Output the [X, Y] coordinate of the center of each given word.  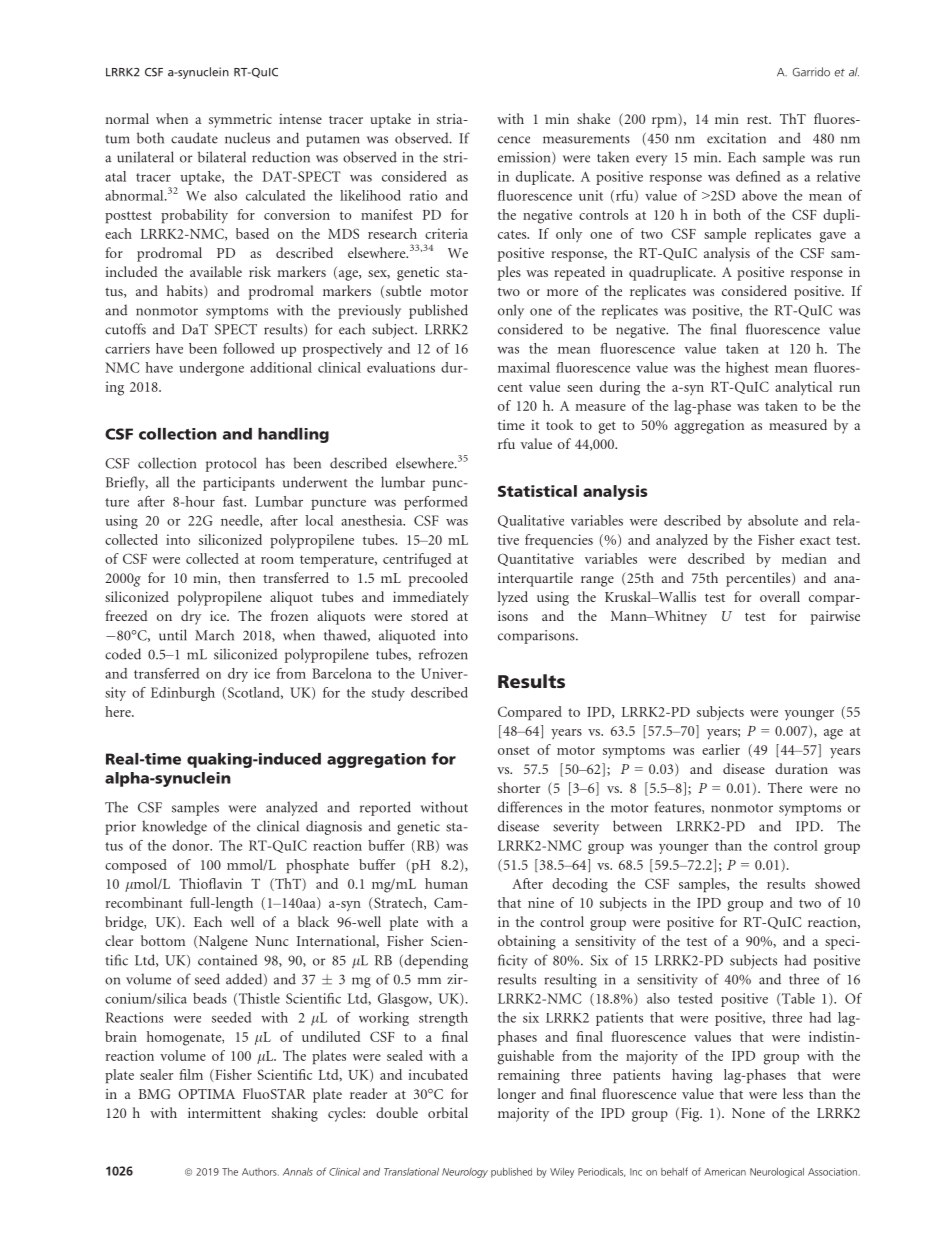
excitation [736, 138]
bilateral [222, 157]
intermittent [224, 1113]
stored [429, 615]
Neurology [465, 1173]
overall [780, 596]
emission [525, 158]
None [748, 1113]
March [214, 635]
